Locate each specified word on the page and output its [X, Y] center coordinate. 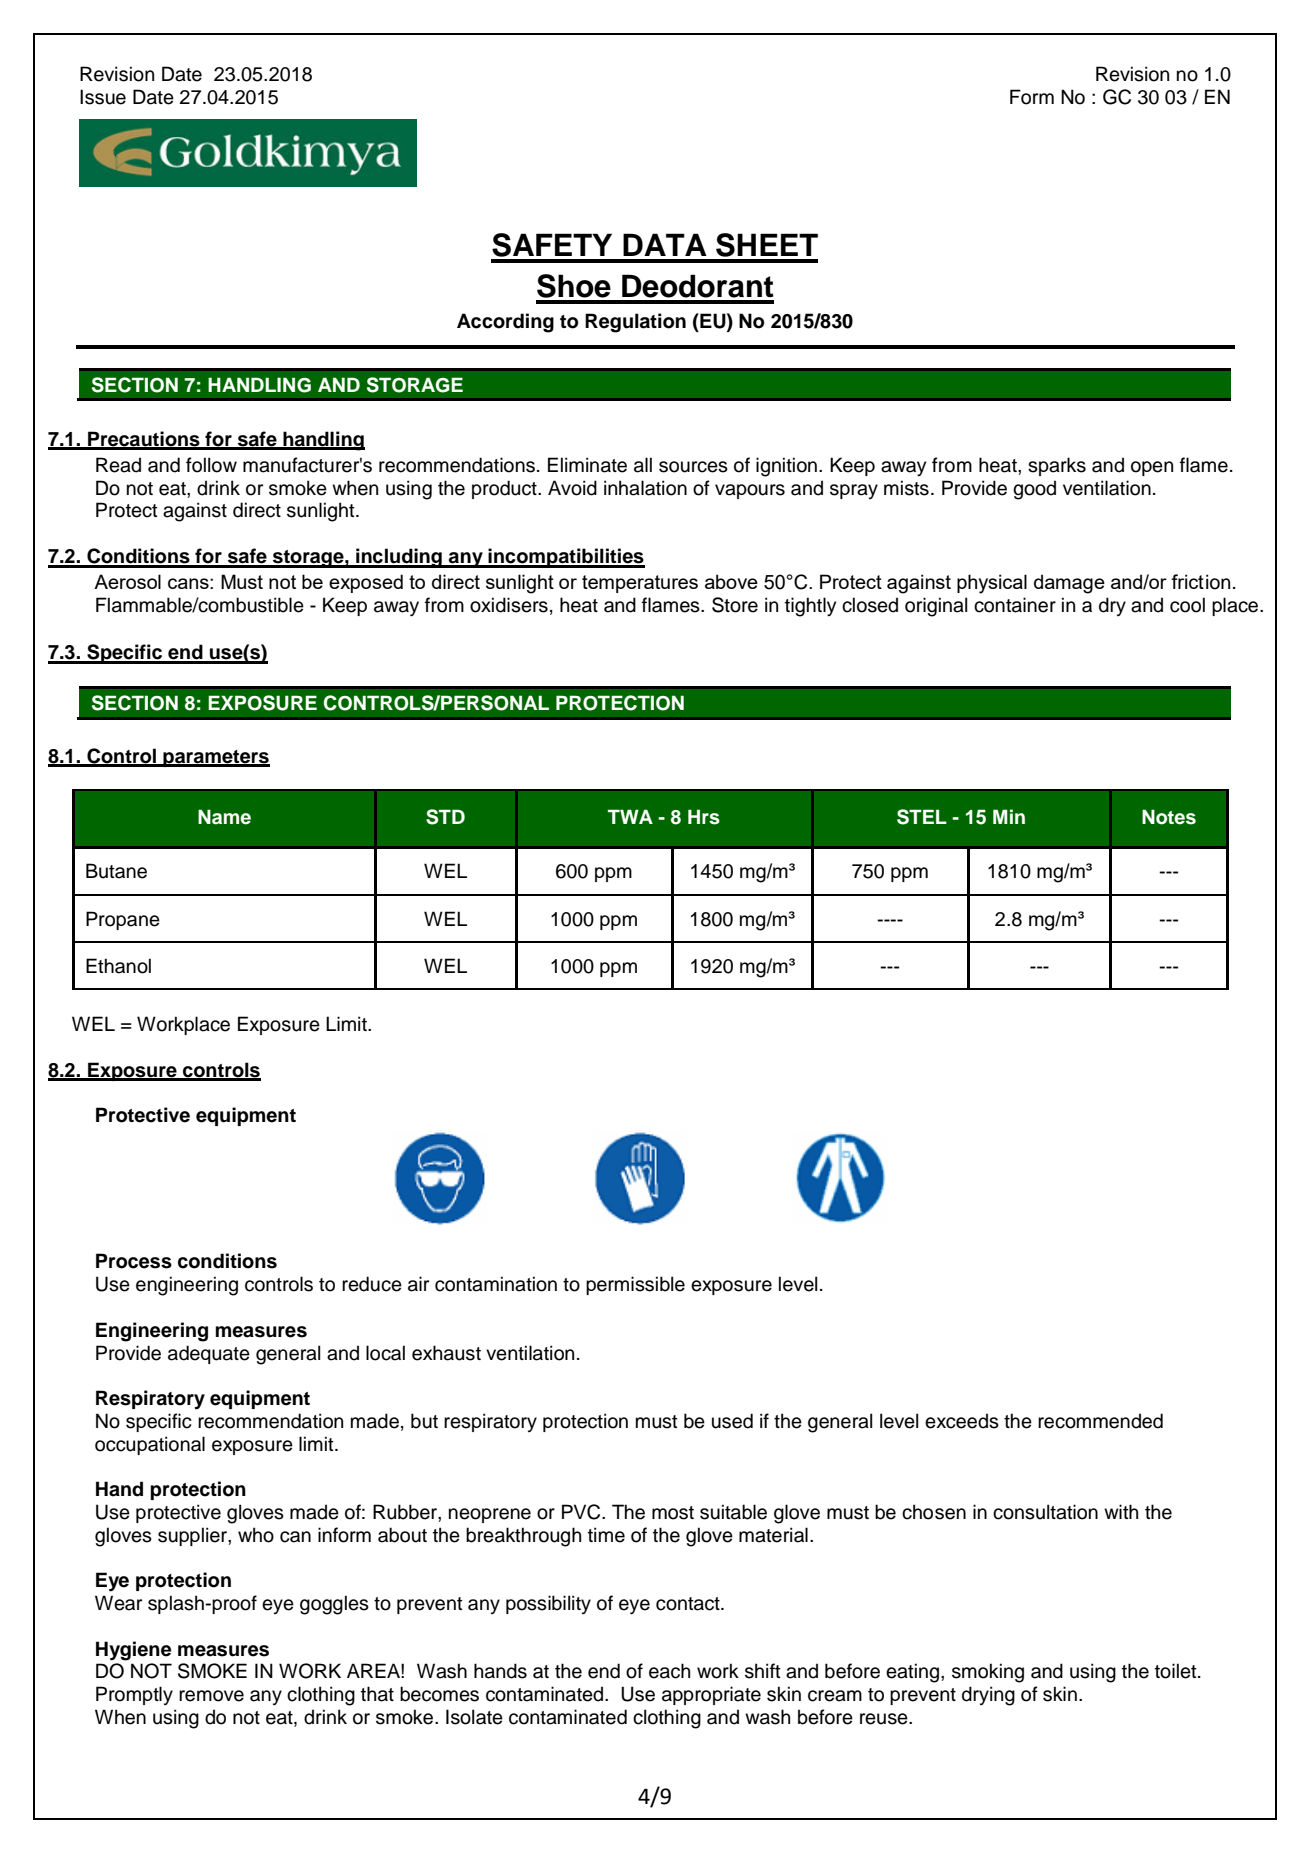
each [669, 1671]
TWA [630, 816]
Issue [103, 97]
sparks [1057, 466]
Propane [123, 920]
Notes [1169, 817]
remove [211, 1696]
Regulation [635, 323]
